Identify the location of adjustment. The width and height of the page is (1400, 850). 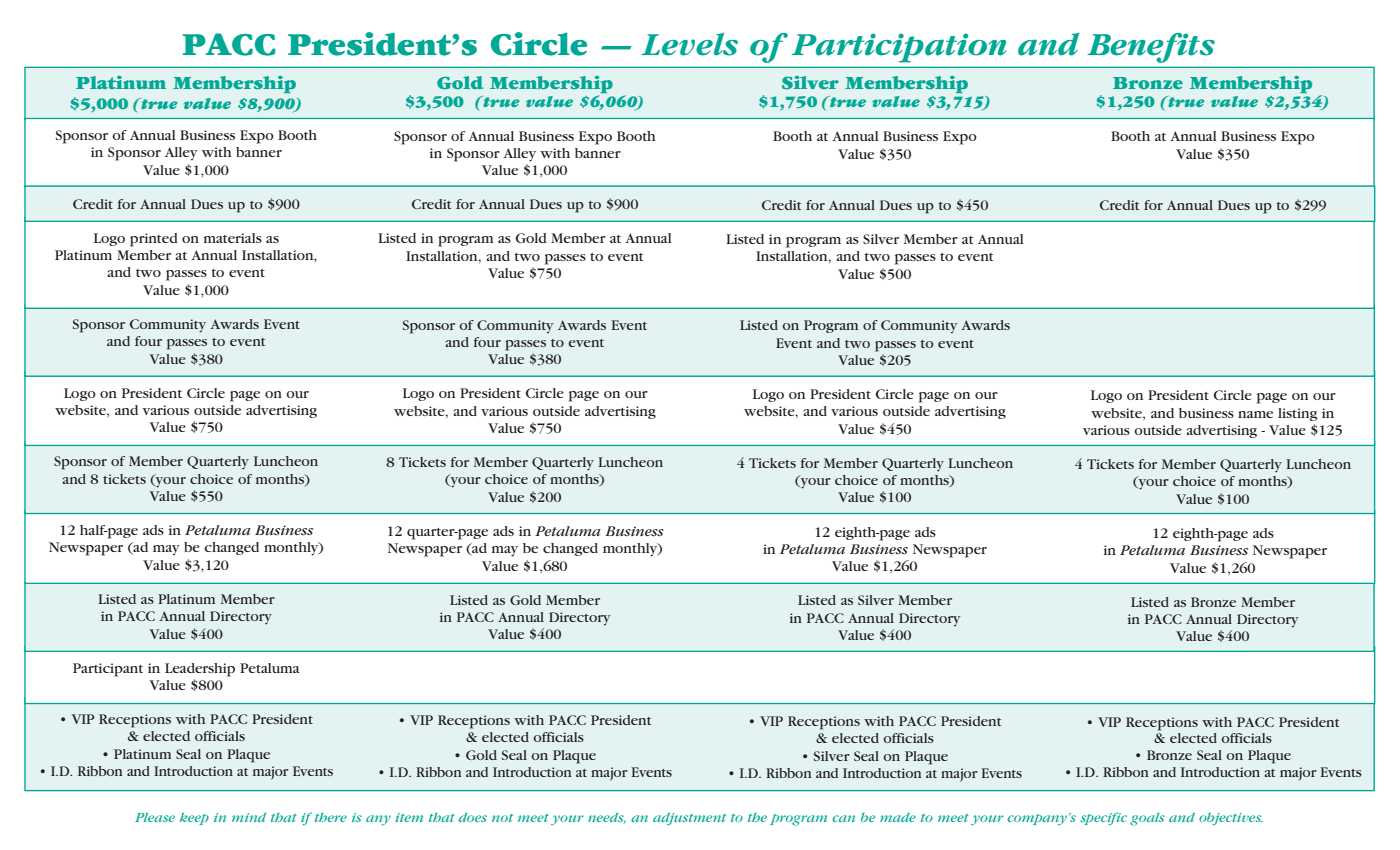
(689, 819).
